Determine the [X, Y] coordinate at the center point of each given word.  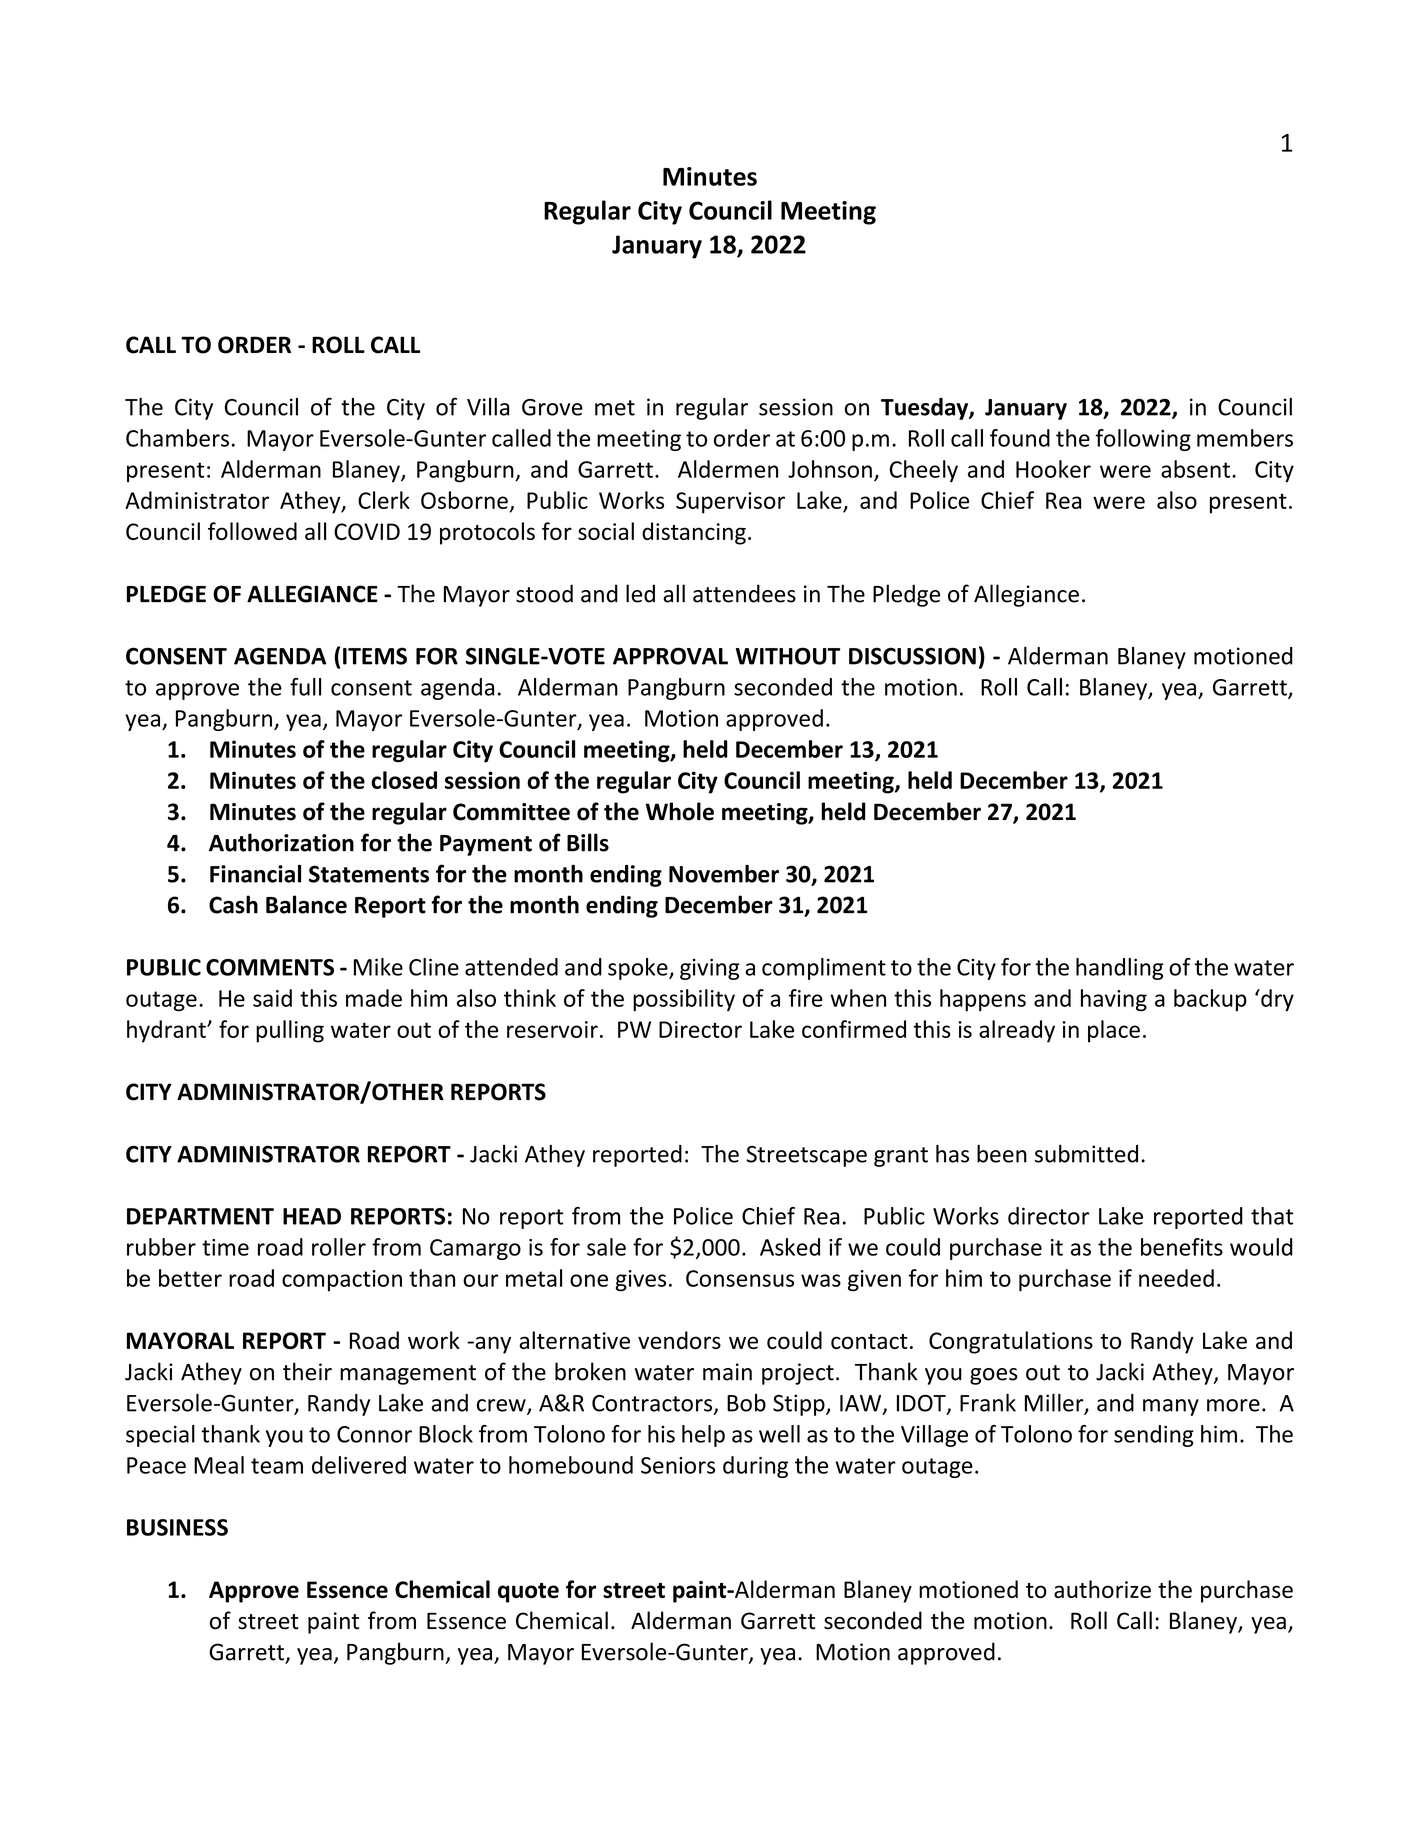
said [272, 998]
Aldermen [728, 469]
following [1143, 440]
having [1114, 1000]
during [755, 1467]
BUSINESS [177, 1527]
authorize [1102, 1589]
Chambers [177, 438]
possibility [684, 1000]
